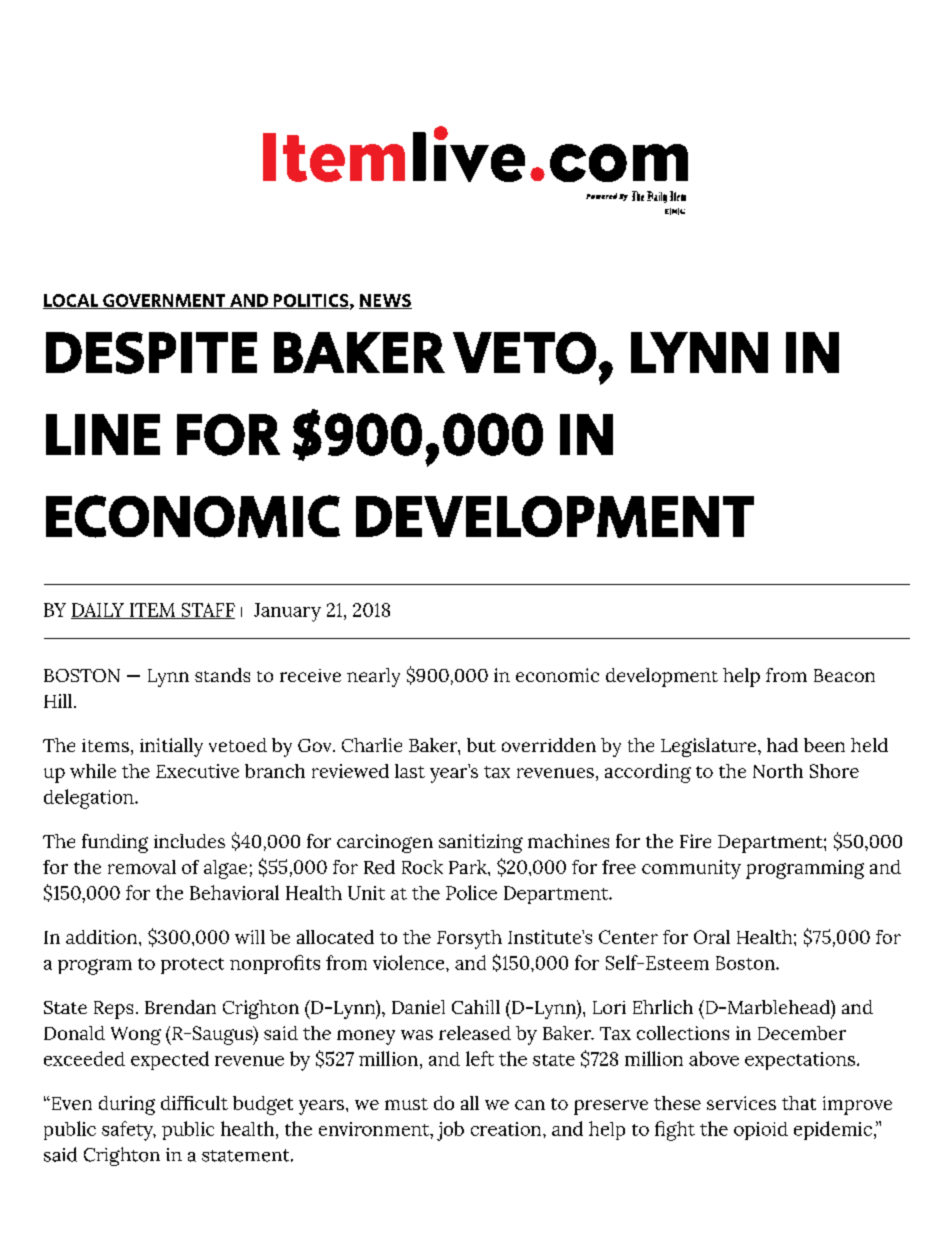  What do you see at coordinates (287, 612) in the screenshot?
I see `January` at bounding box center [287, 612].
